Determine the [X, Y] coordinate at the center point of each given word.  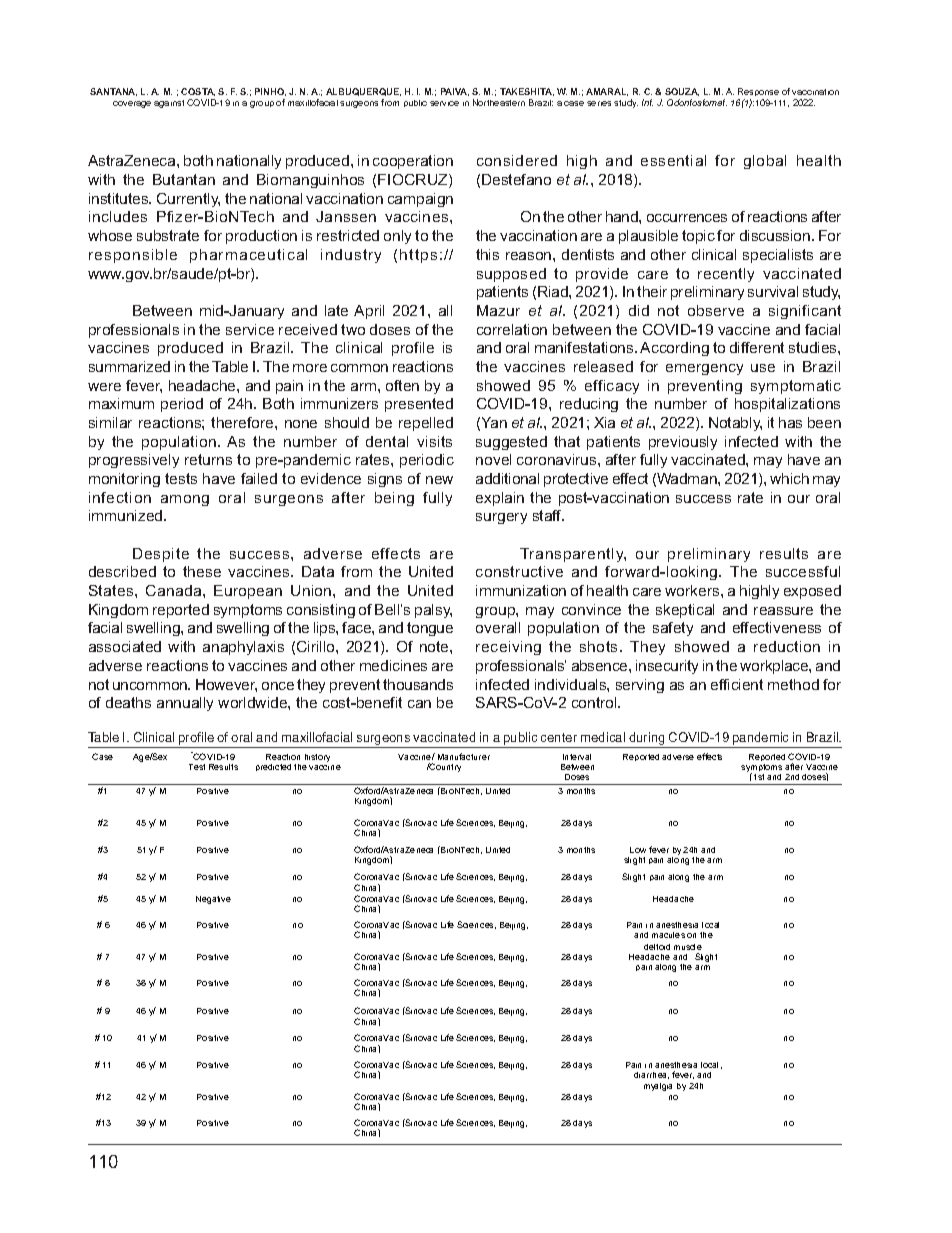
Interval [577, 757]
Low [638, 850]
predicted [273, 767]
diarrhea [651, 1075]
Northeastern [499, 102]
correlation [512, 329]
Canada [175, 590]
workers [693, 590]
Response [758, 94]
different [757, 347]
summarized [129, 366]
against [169, 104]
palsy [433, 611]
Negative [213, 900]
